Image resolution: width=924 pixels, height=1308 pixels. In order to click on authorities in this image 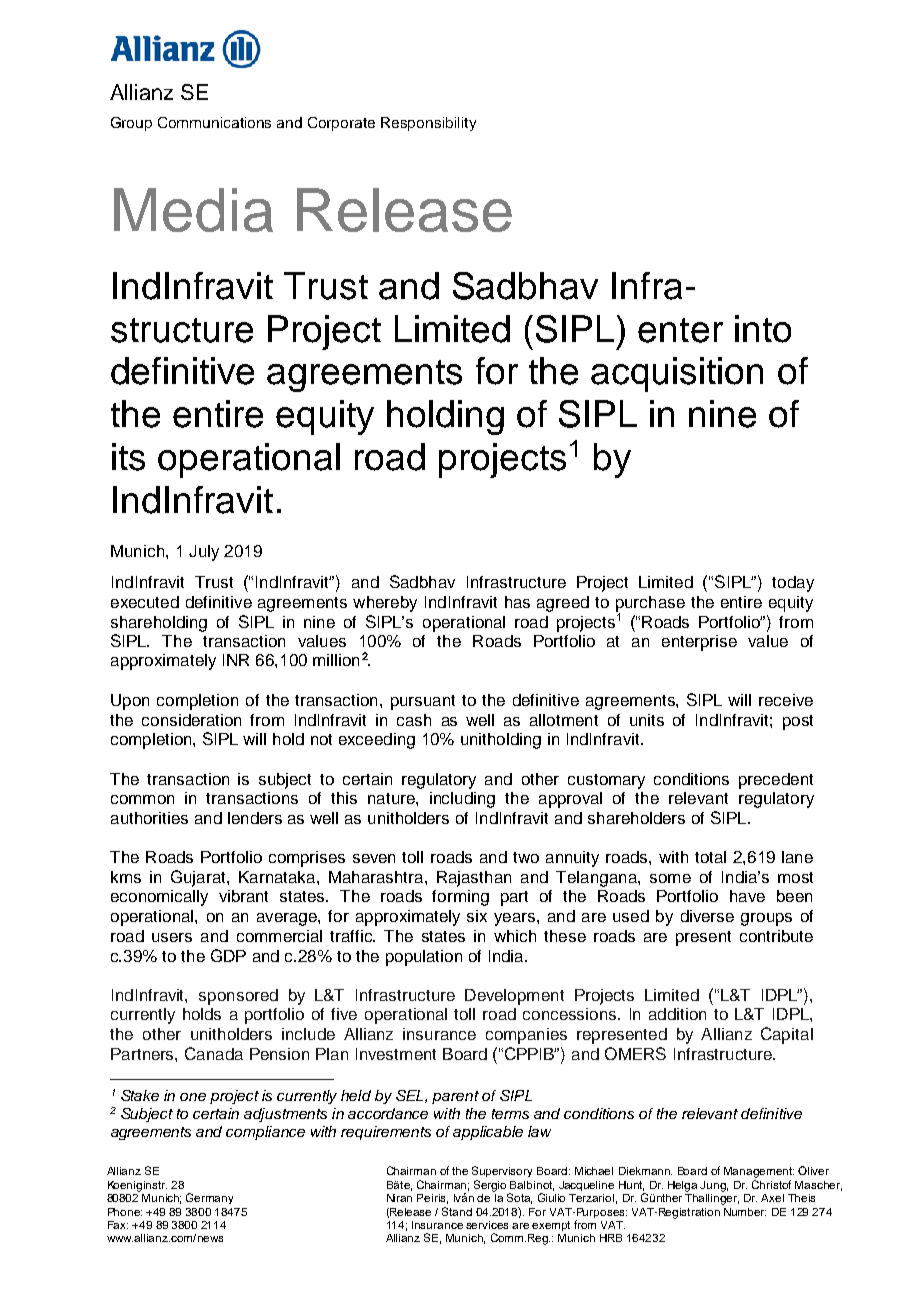, I will do `click(149, 818)`.
